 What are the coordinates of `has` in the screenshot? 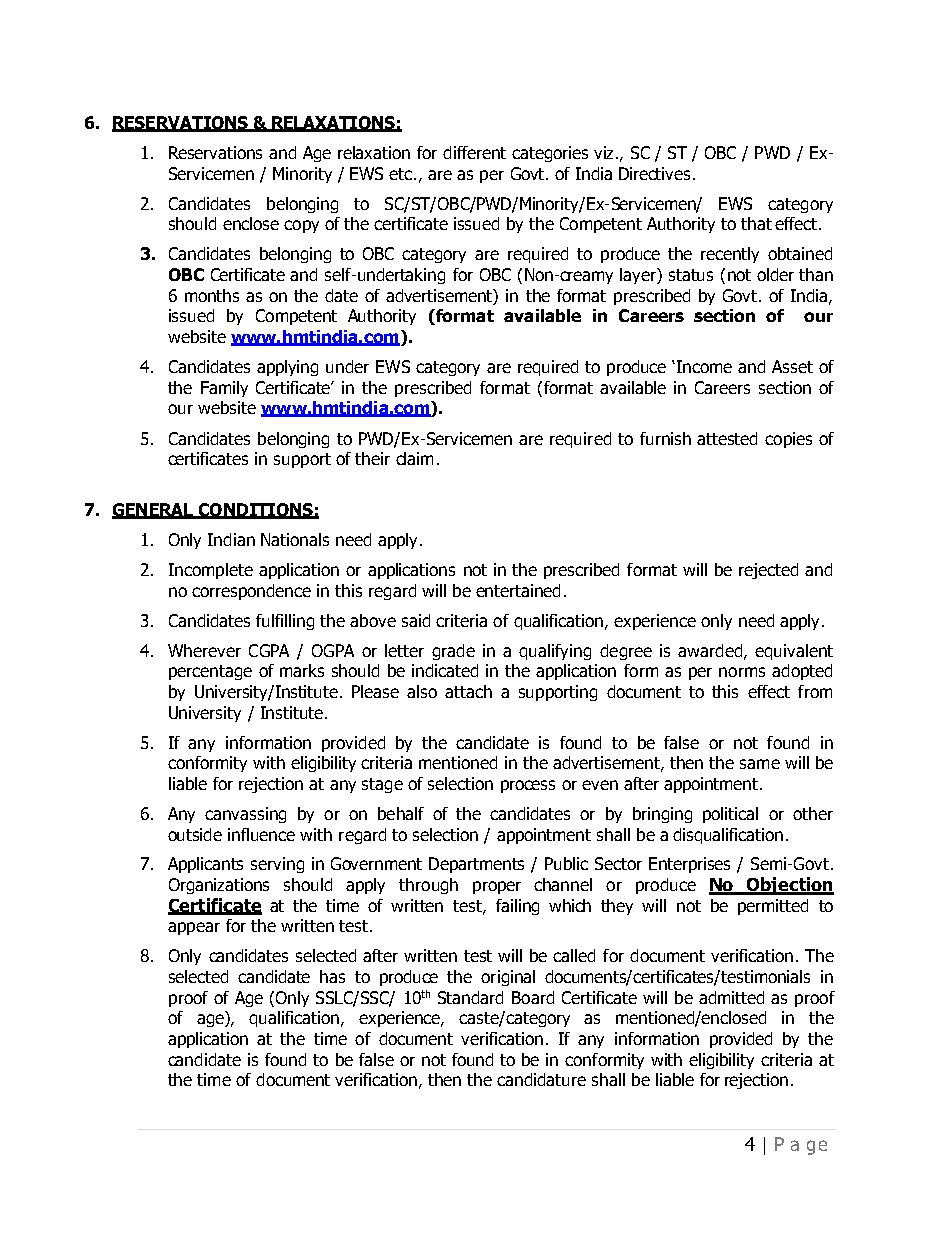 It's located at (332, 976).
